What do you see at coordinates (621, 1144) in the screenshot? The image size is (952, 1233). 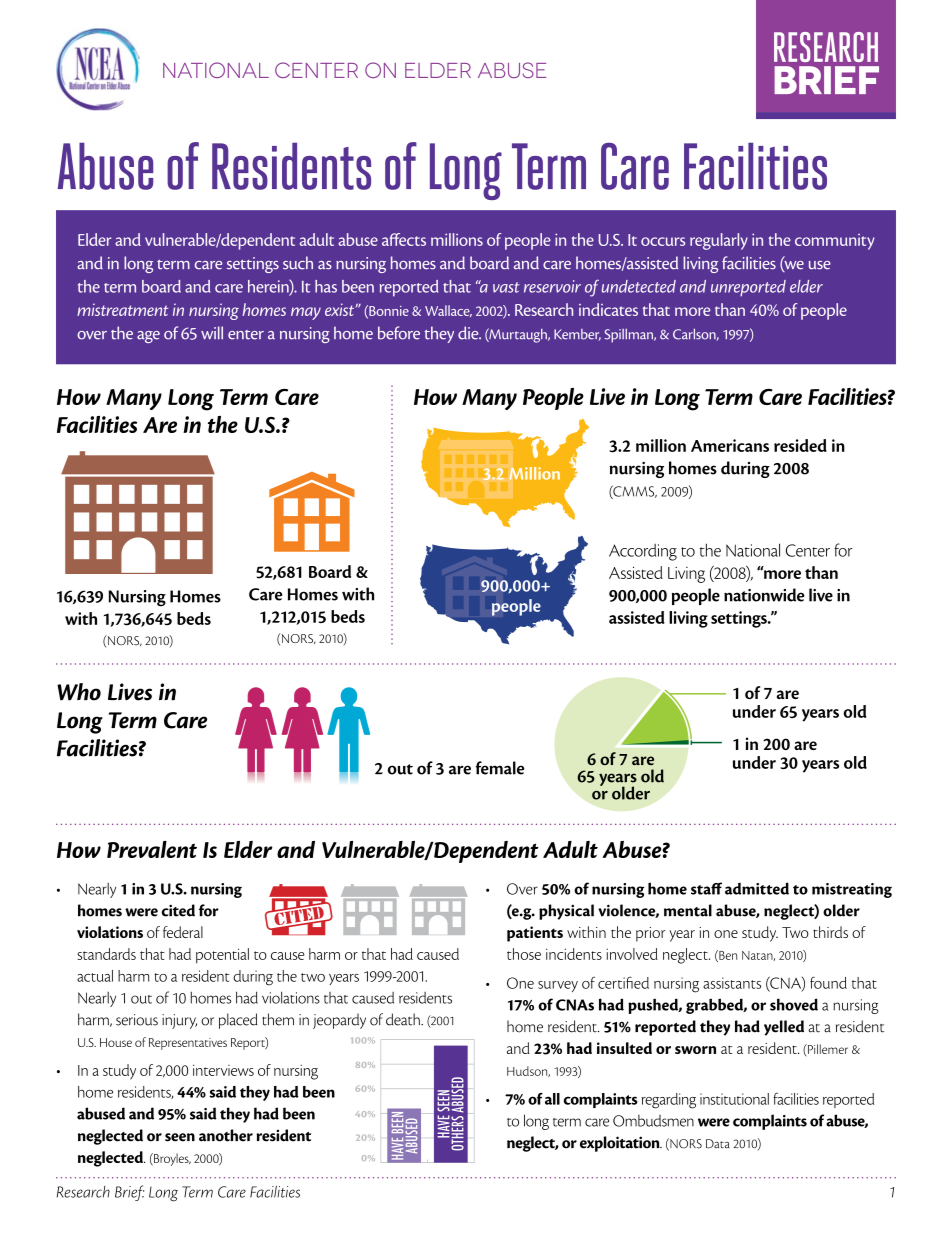 I see `exploitation` at bounding box center [621, 1144].
